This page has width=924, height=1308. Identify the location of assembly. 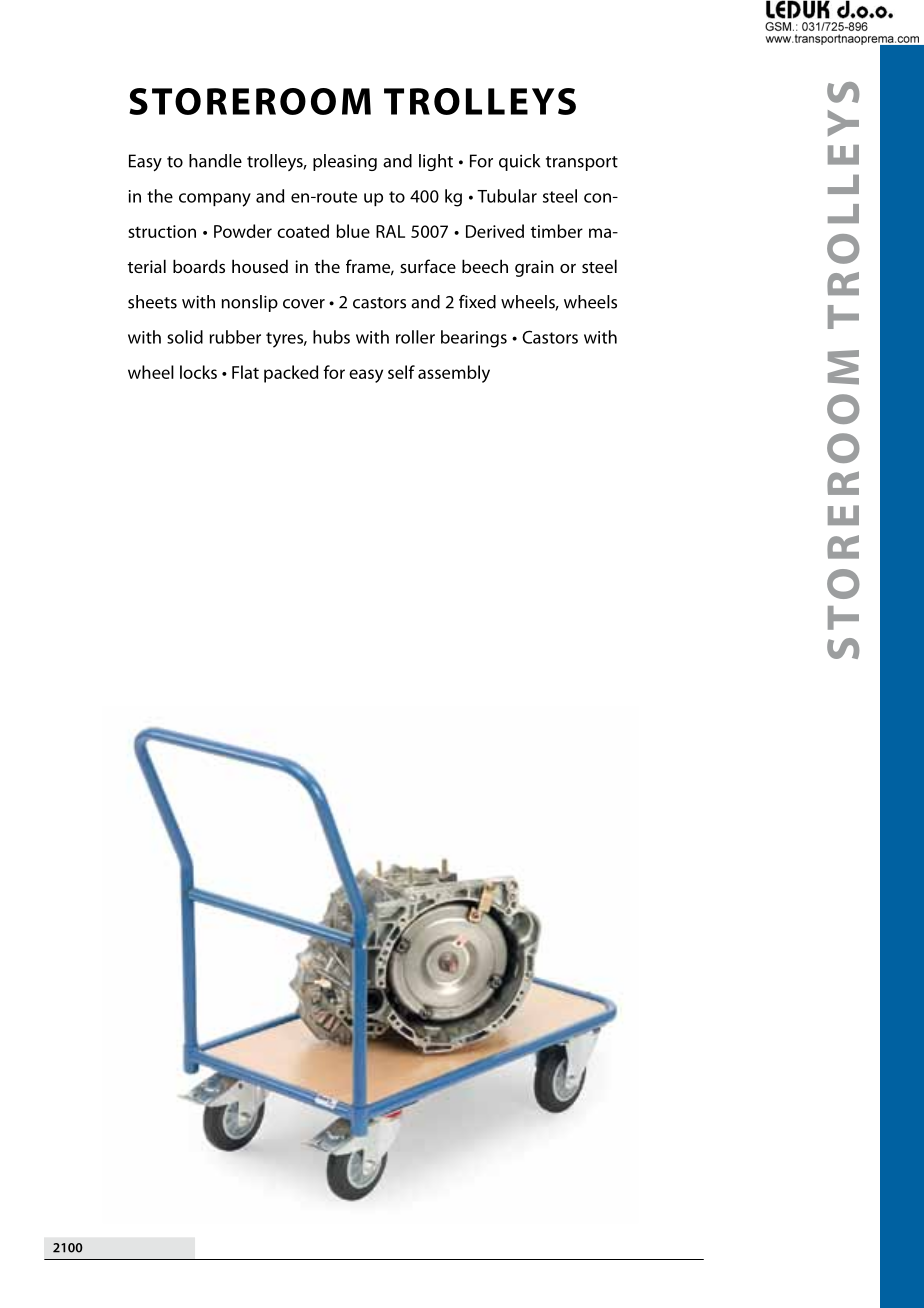
(454, 374).
